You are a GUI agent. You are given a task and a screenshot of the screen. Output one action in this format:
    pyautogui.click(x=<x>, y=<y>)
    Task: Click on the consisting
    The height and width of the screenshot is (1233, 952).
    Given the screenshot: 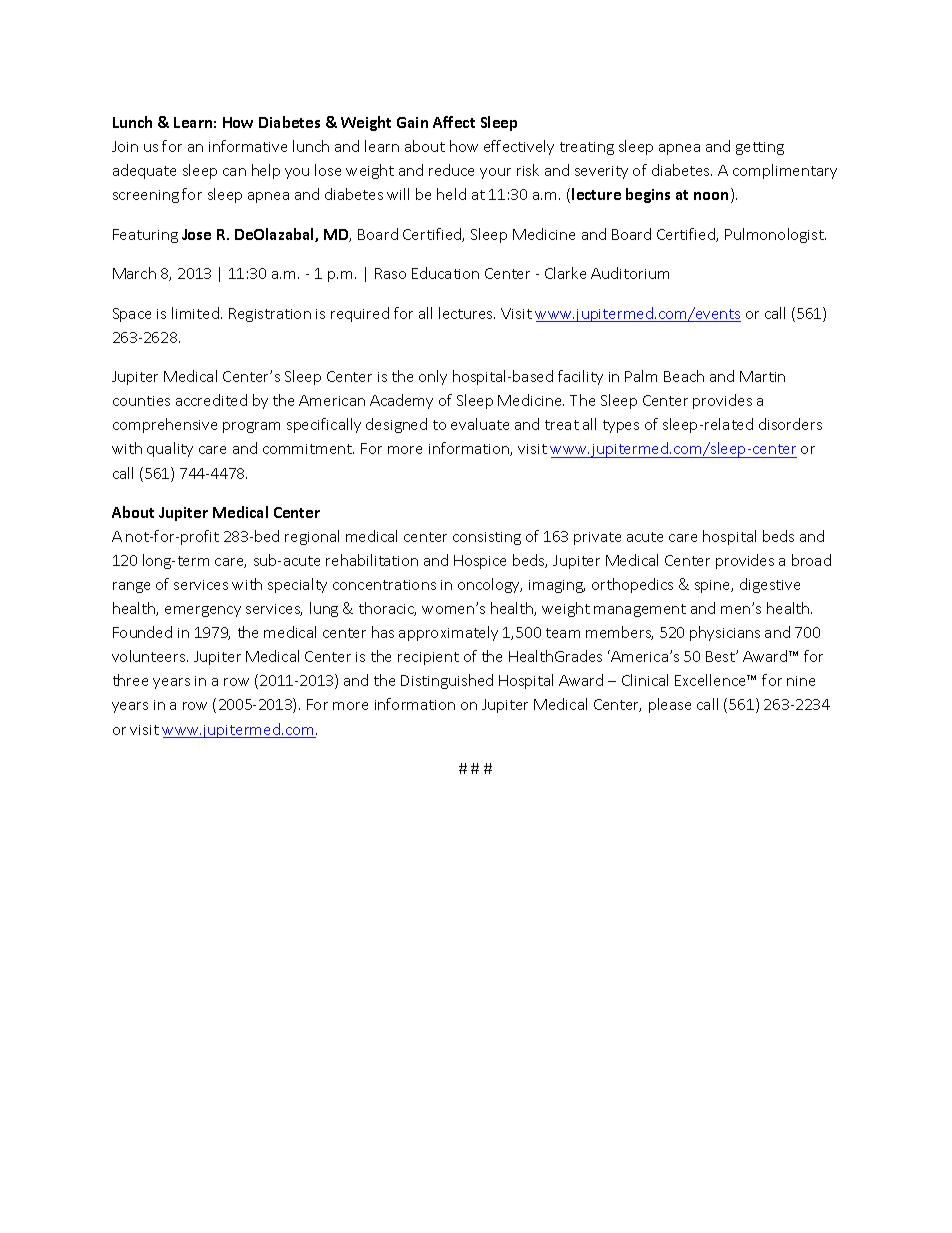 What is the action you would take?
    pyautogui.click(x=487, y=538)
